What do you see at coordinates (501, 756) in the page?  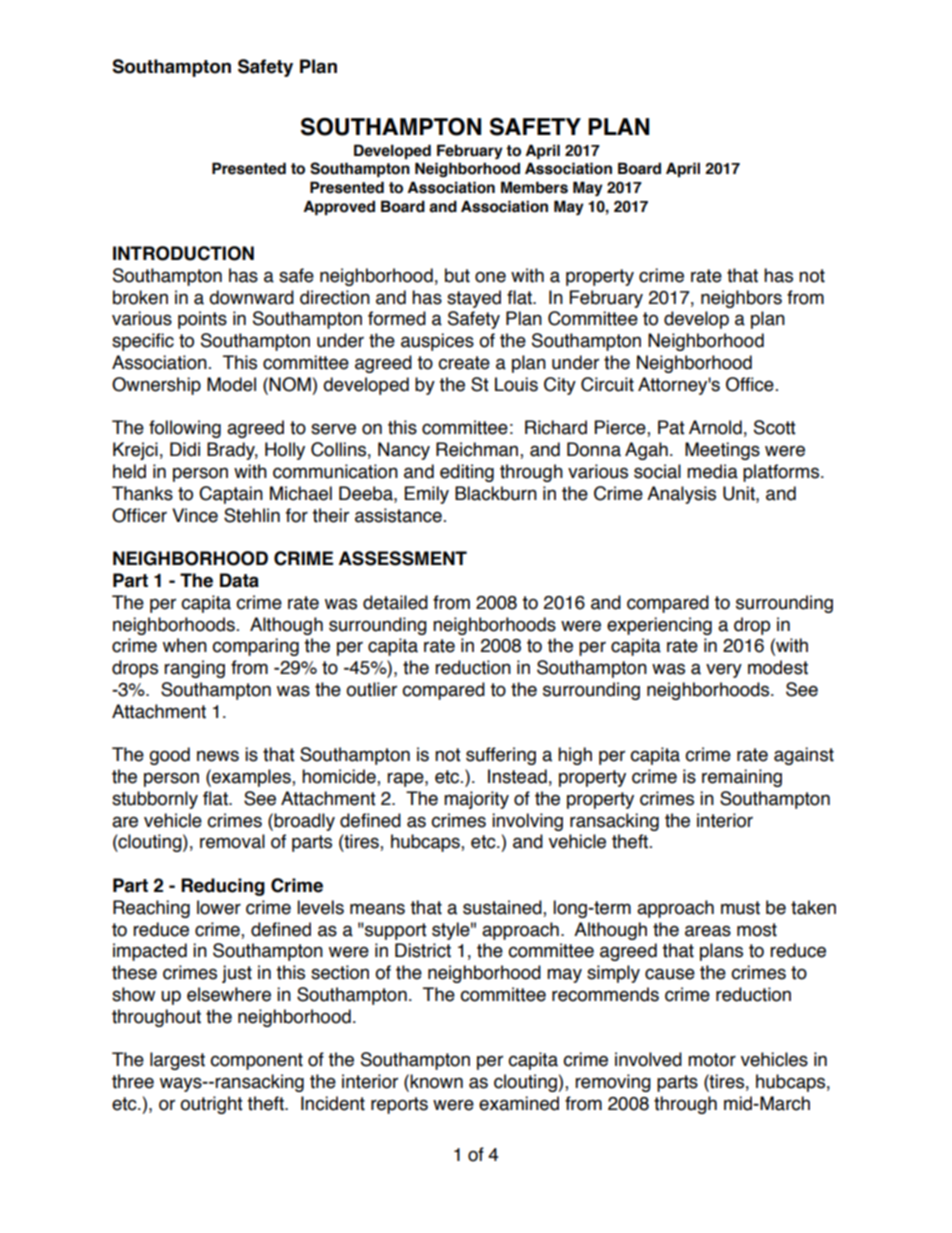 I see `suffering` at bounding box center [501, 756].
